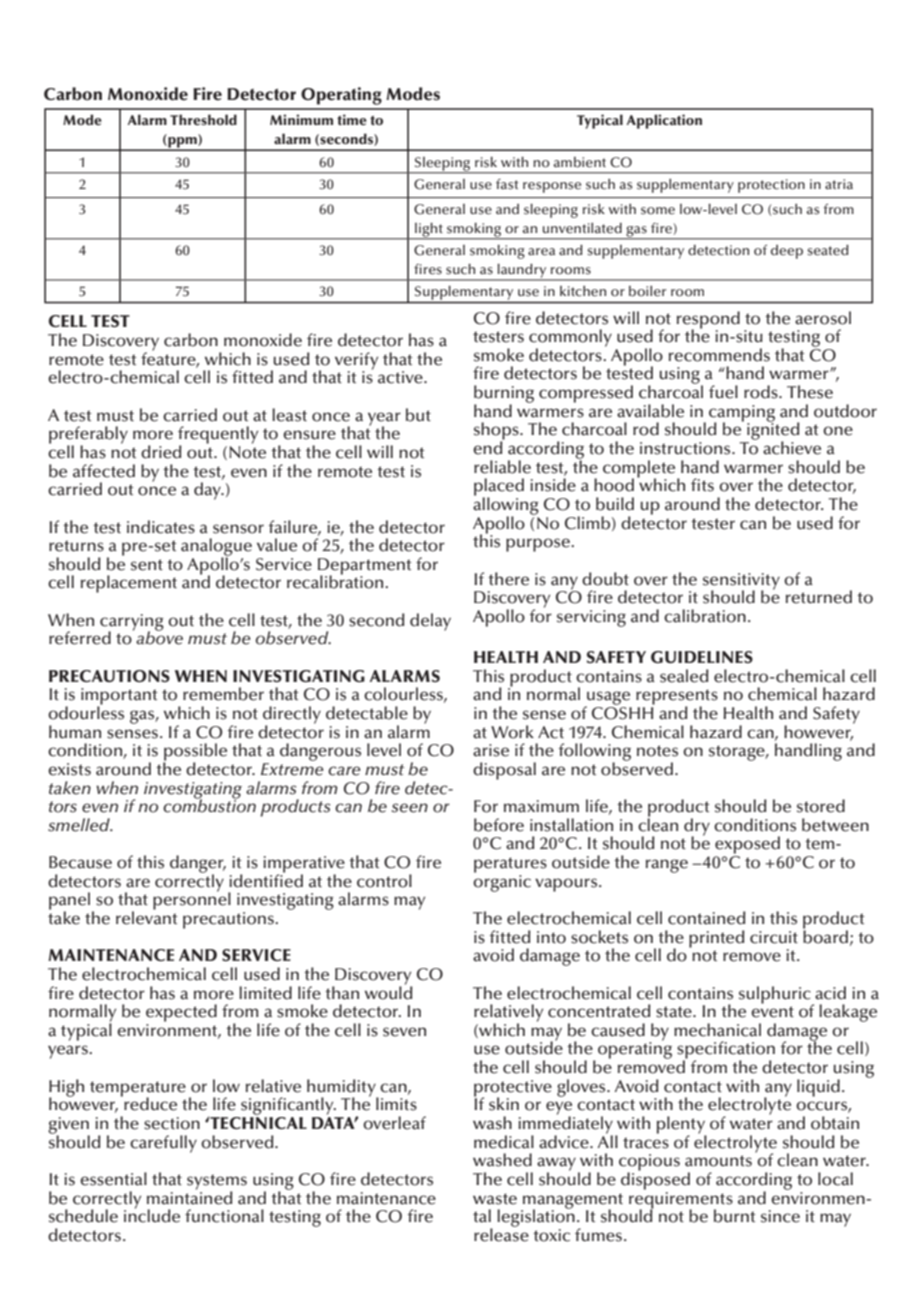 This image has height=1308, width=924. What do you see at coordinates (771, 186) in the image?
I see `protection` at bounding box center [771, 186].
